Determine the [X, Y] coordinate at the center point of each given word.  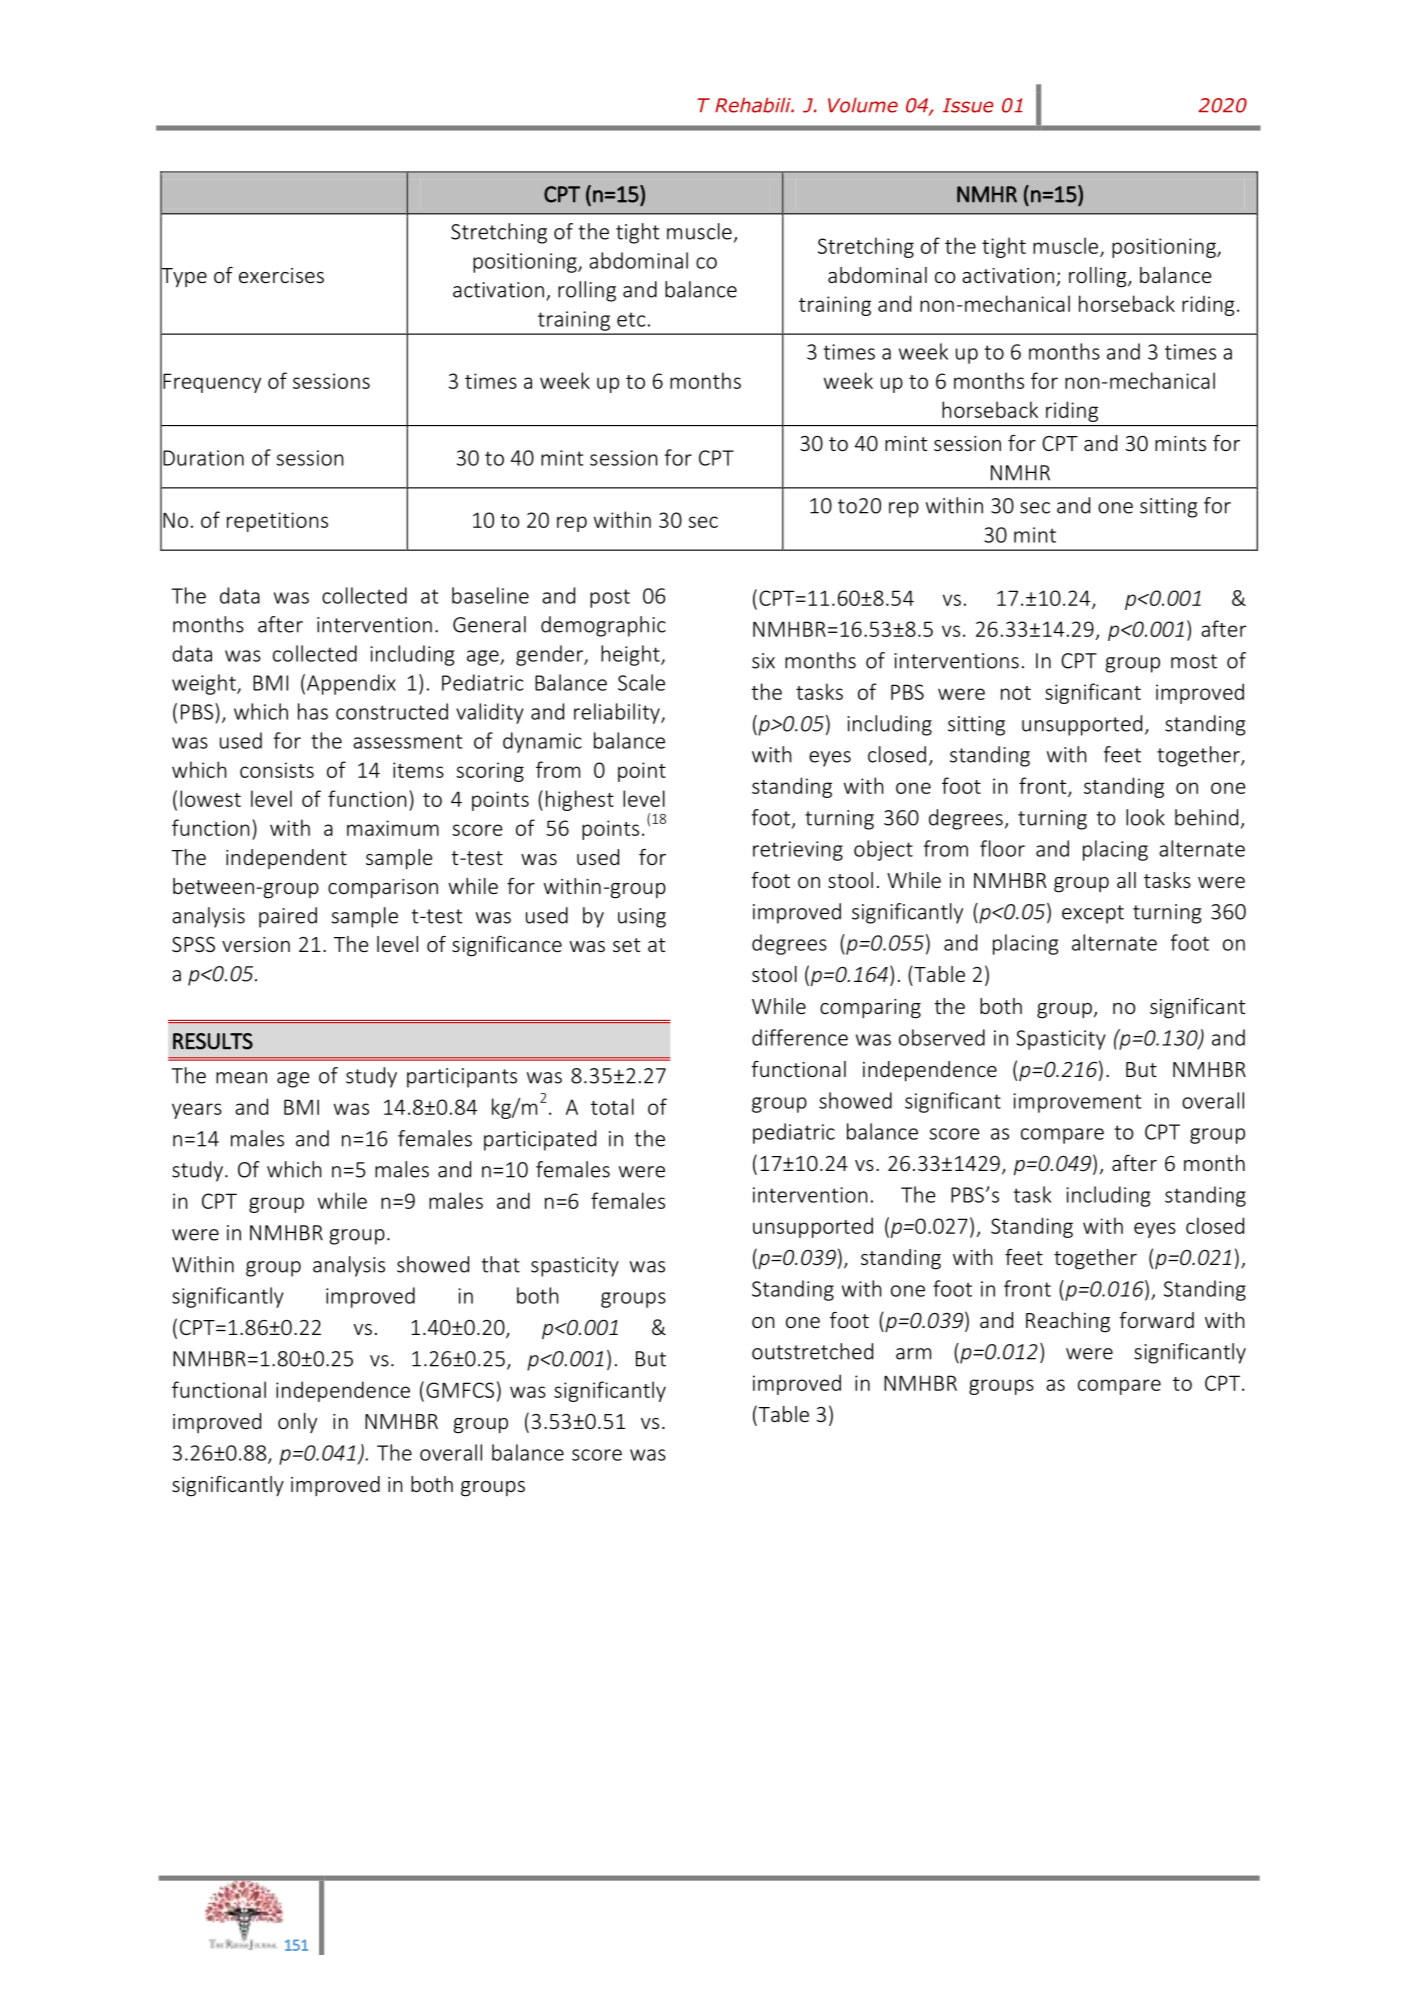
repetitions [277, 522]
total [612, 1106]
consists [277, 770]
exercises [281, 275]
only [297, 1423]
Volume [863, 105]
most [1194, 661]
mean [241, 1078]
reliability [618, 713]
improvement [1077, 1103]
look [1145, 817]
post [610, 598]
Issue [968, 105]
